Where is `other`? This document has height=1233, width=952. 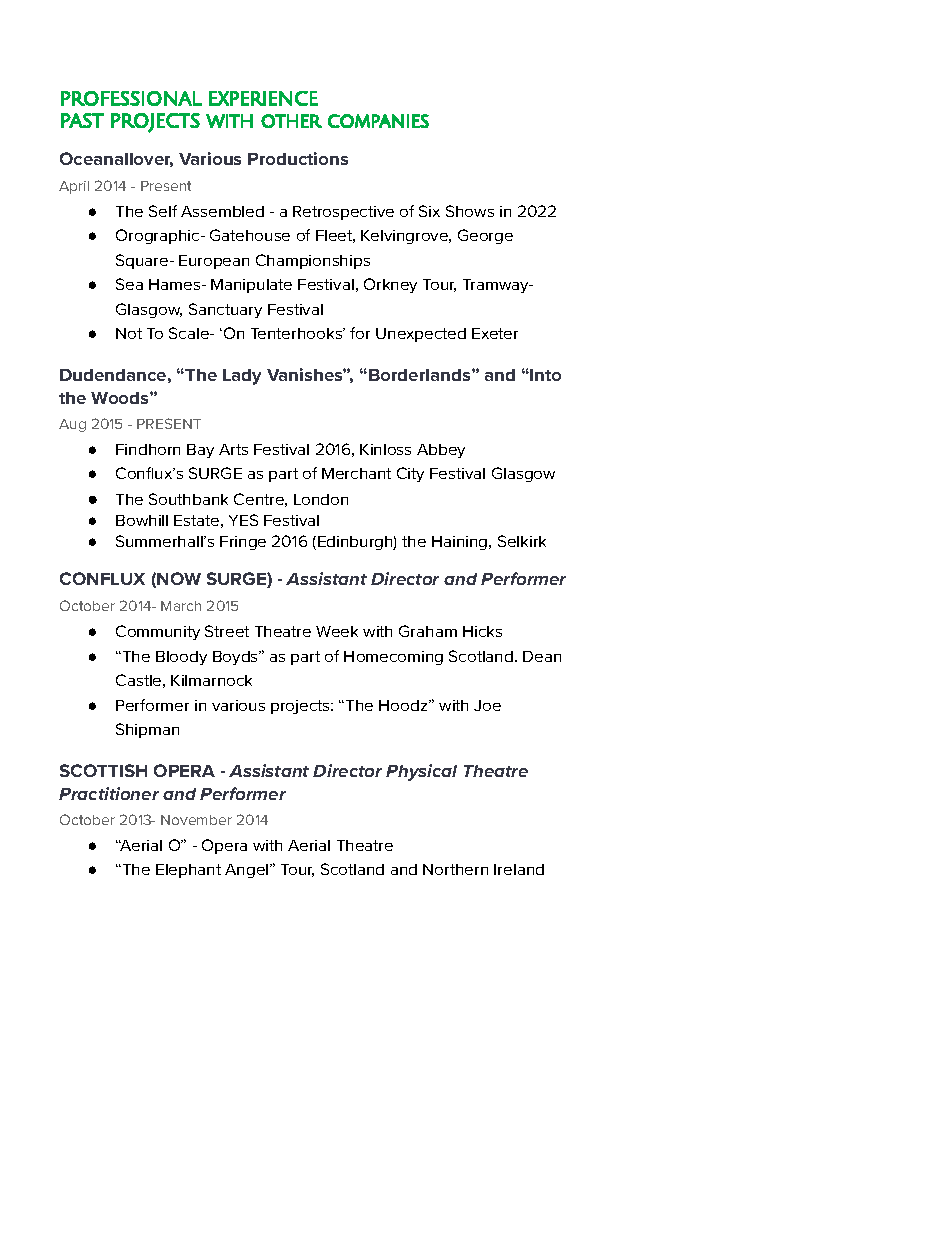
other is located at coordinates (291, 121).
